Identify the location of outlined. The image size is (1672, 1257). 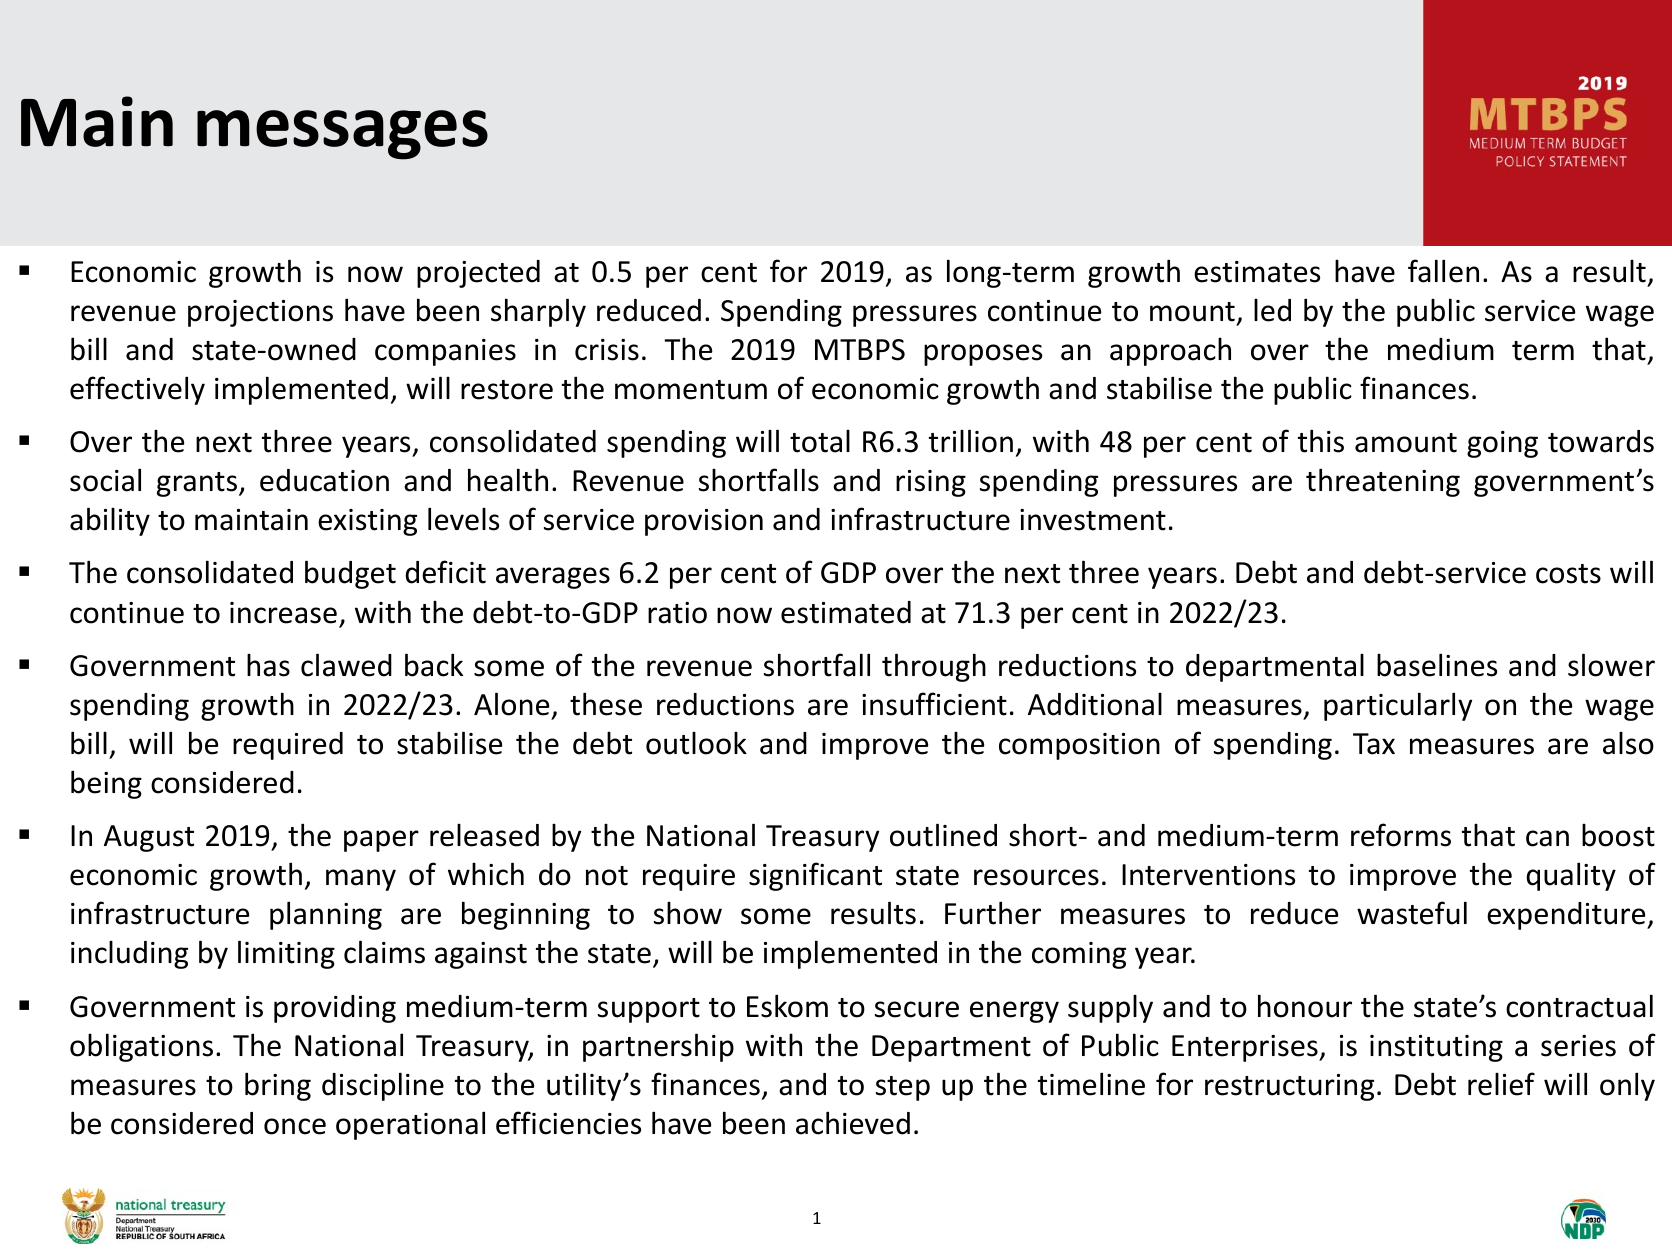
(943, 835).
